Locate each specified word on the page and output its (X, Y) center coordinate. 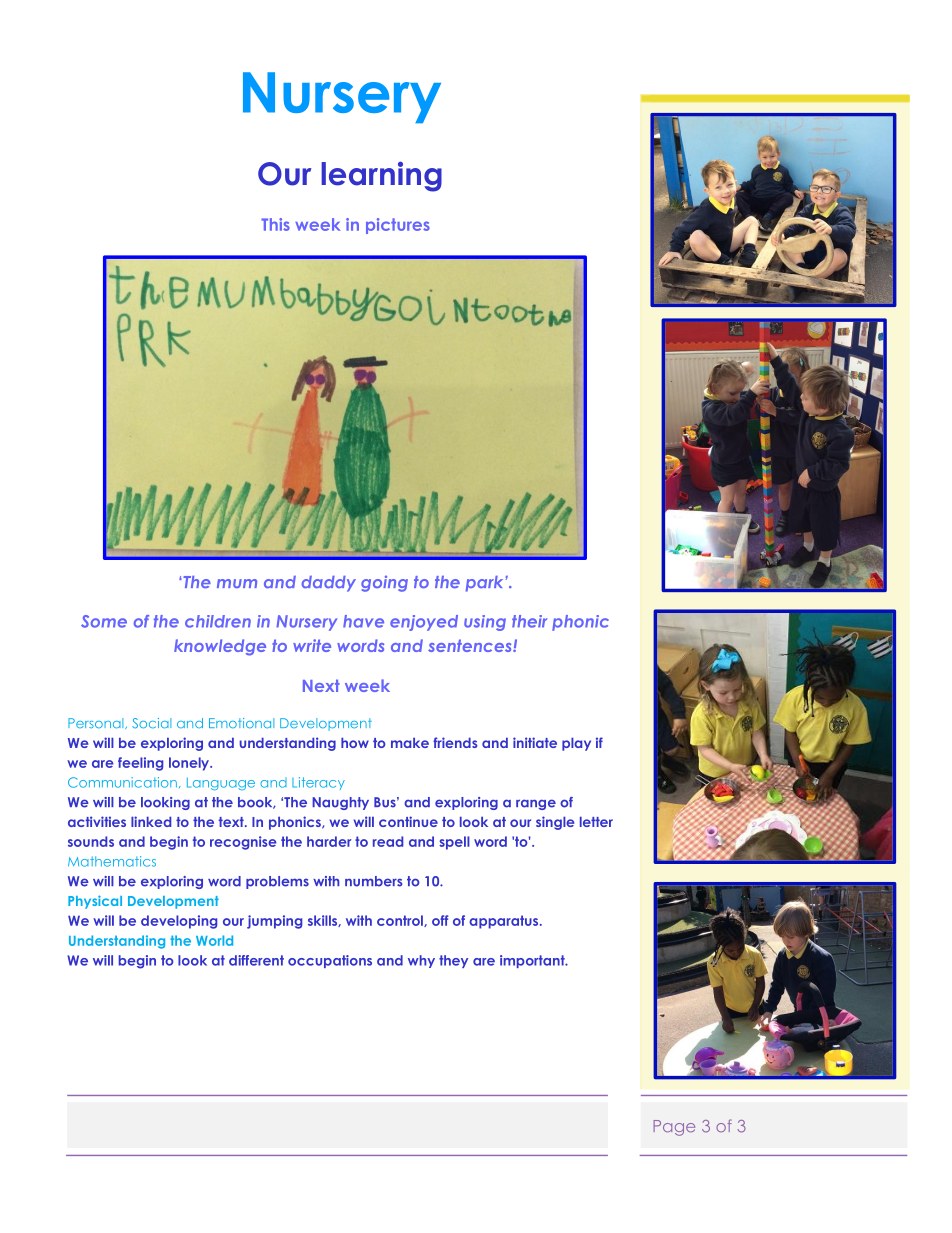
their (529, 621)
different (256, 960)
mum (237, 583)
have (363, 621)
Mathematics (112, 861)
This (275, 224)
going (384, 583)
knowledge (220, 647)
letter (596, 822)
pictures (398, 226)
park (484, 584)
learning (381, 176)
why (421, 961)
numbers (373, 881)
